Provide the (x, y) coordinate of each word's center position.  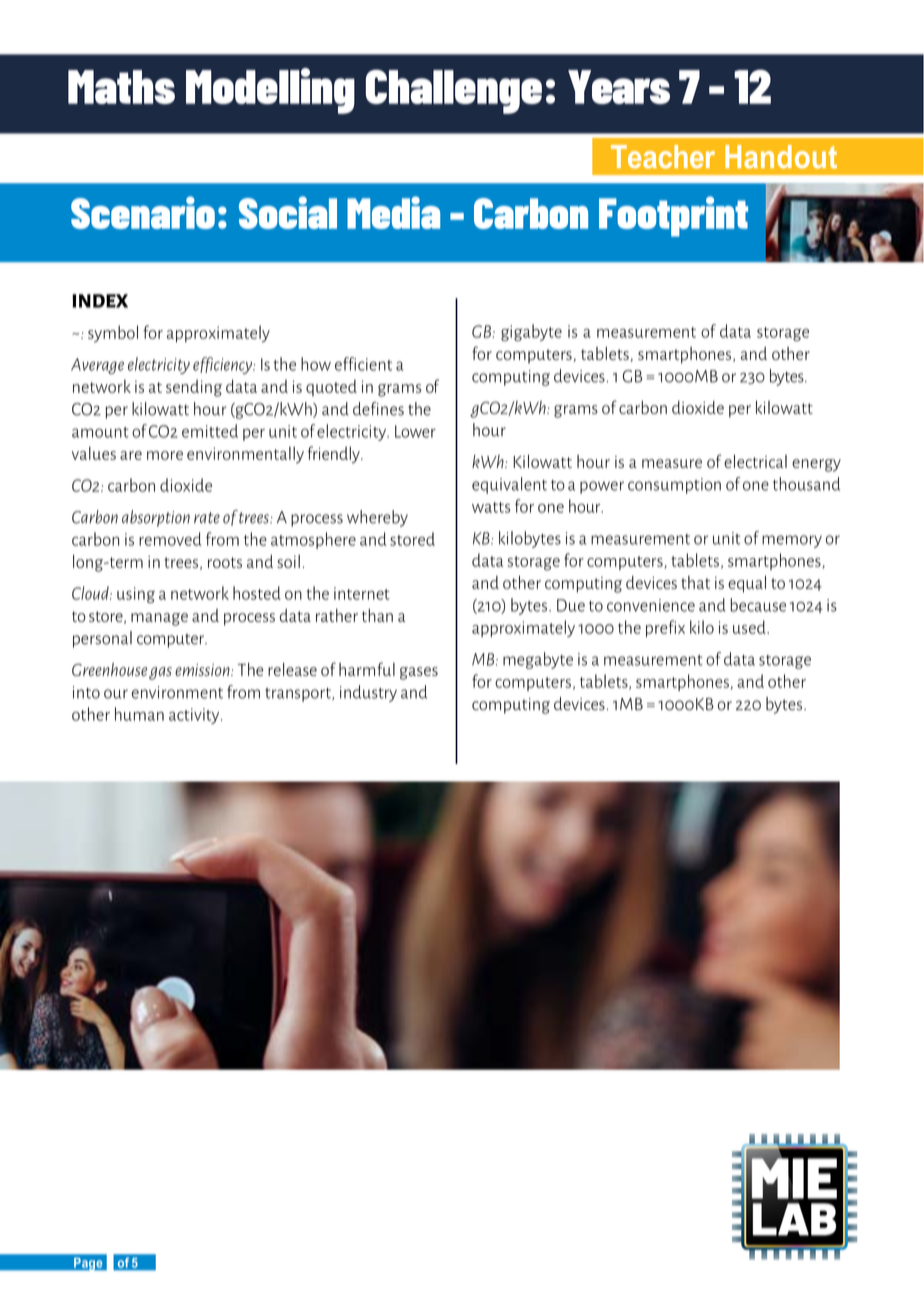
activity (195, 716)
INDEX (100, 301)
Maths (121, 87)
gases (419, 673)
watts (491, 507)
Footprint (673, 216)
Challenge (454, 91)
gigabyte (531, 332)
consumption (674, 486)
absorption (156, 518)
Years (619, 87)
